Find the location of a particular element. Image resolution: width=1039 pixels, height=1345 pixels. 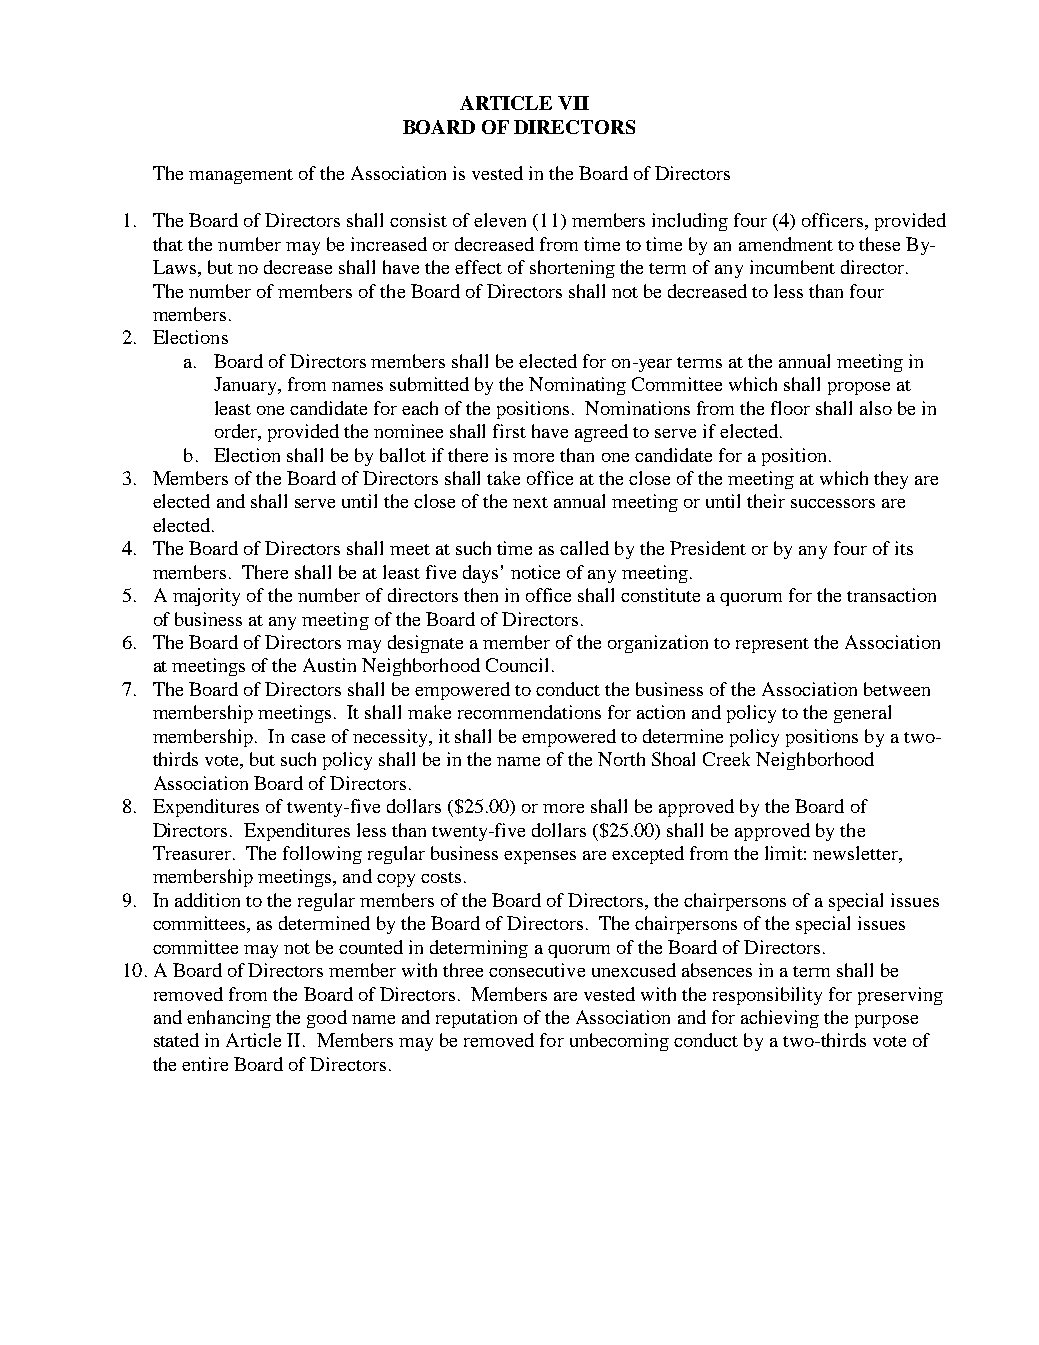

notice is located at coordinates (535, 572).
